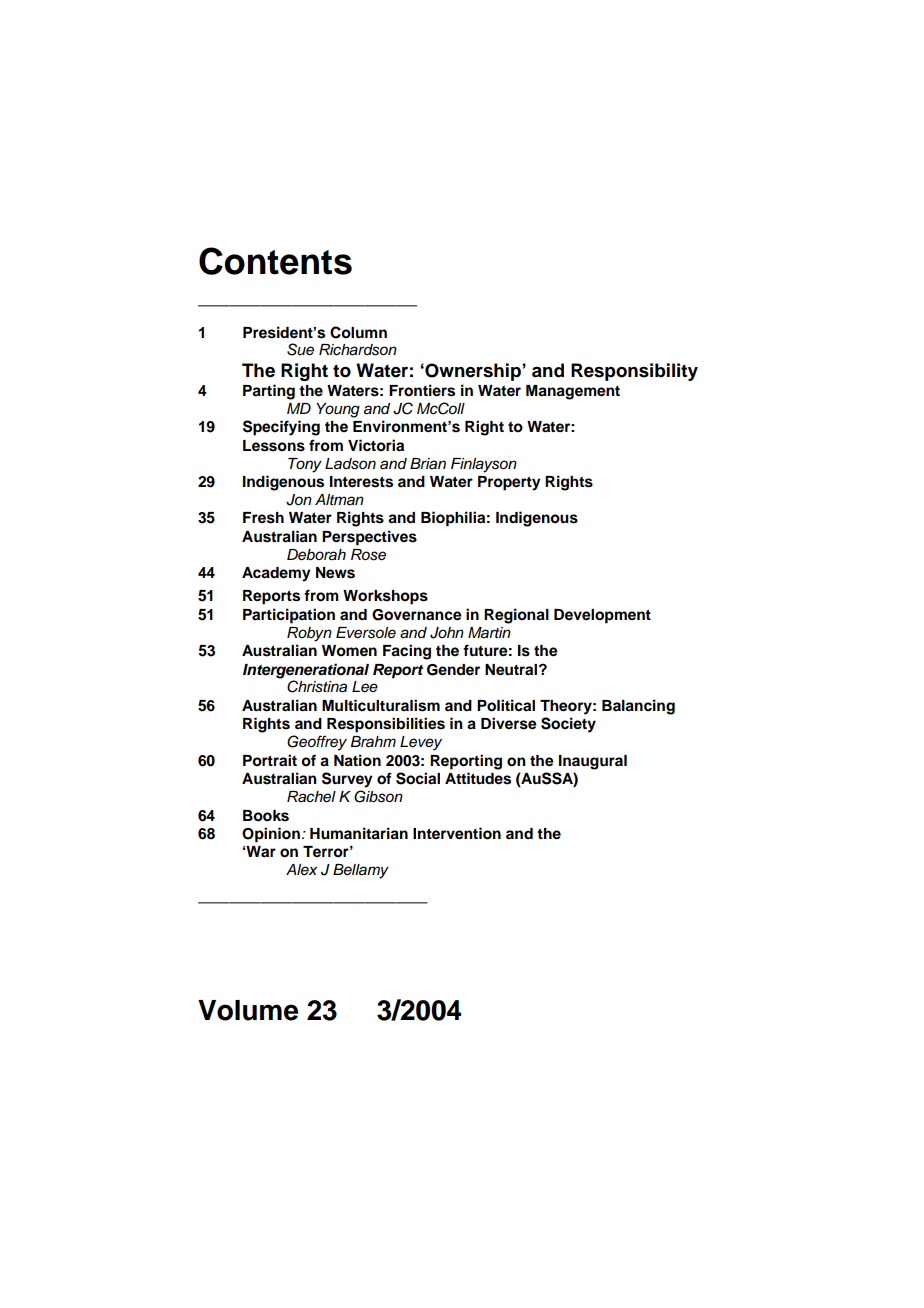 This screenshot has width=924, height=1308. I want to click on Property, so click(509, 483).
